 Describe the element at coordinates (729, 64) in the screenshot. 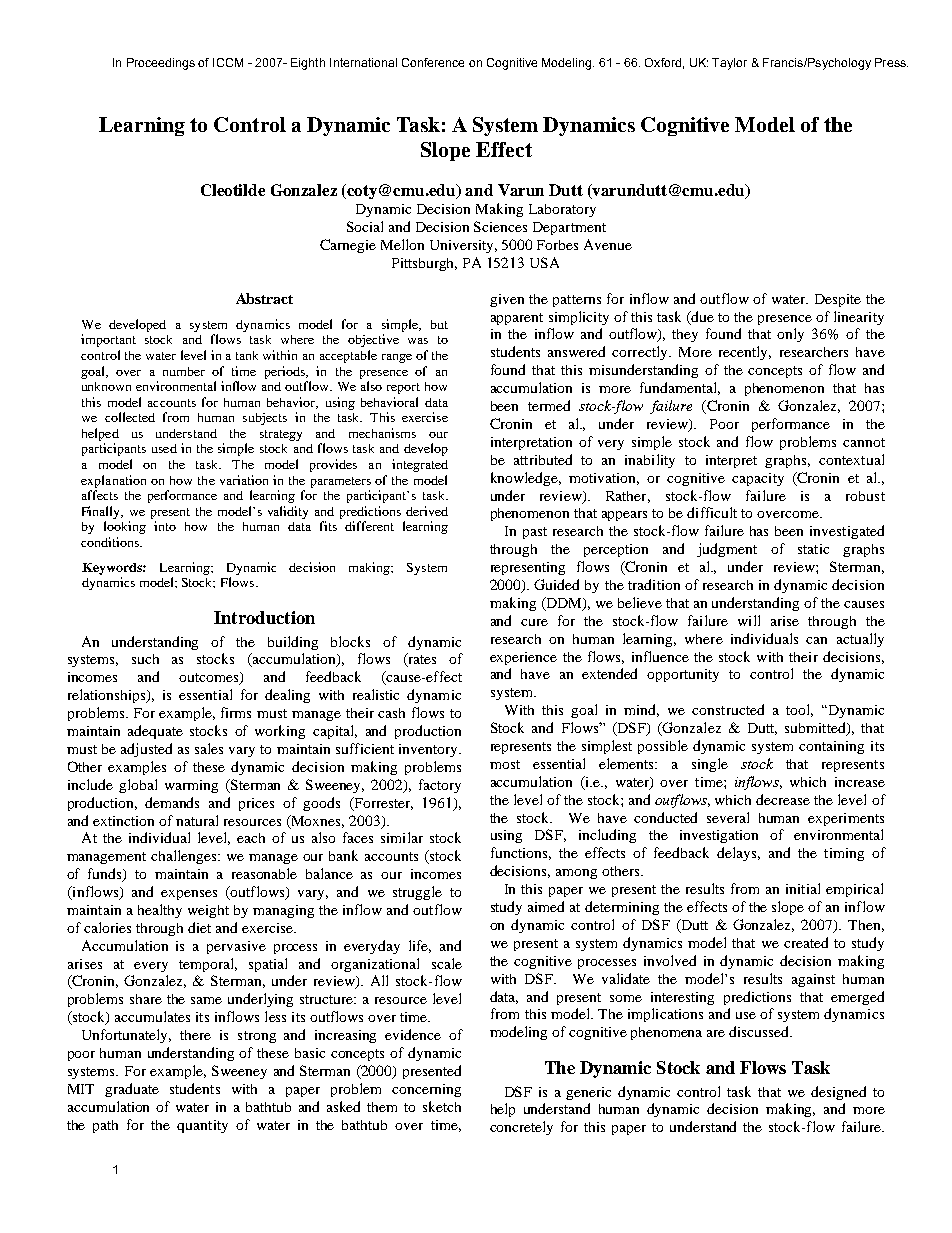

I see `Taylor` at that location.
